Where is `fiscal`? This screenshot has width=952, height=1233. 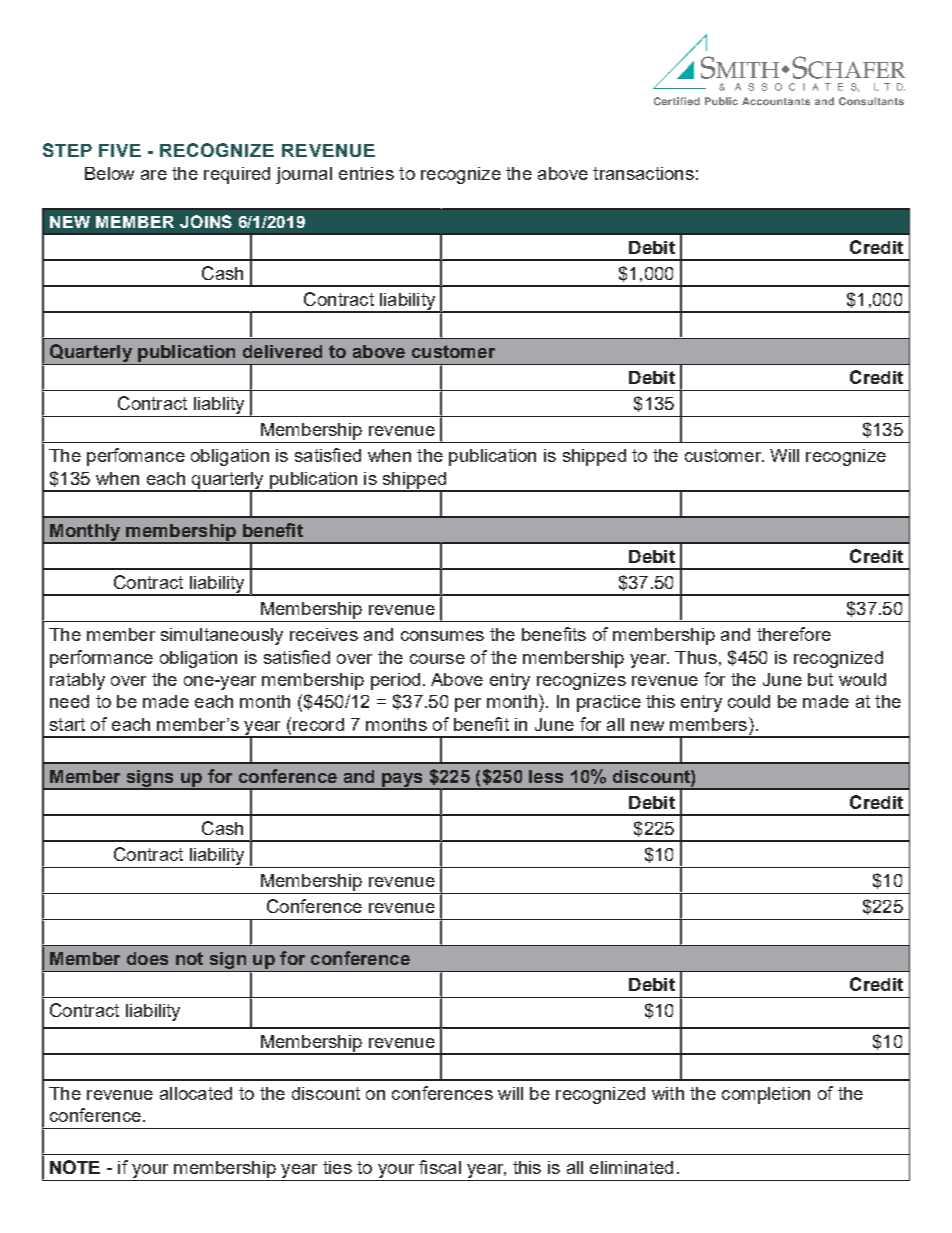 fiscal is located at coordinates (440, 1167).
